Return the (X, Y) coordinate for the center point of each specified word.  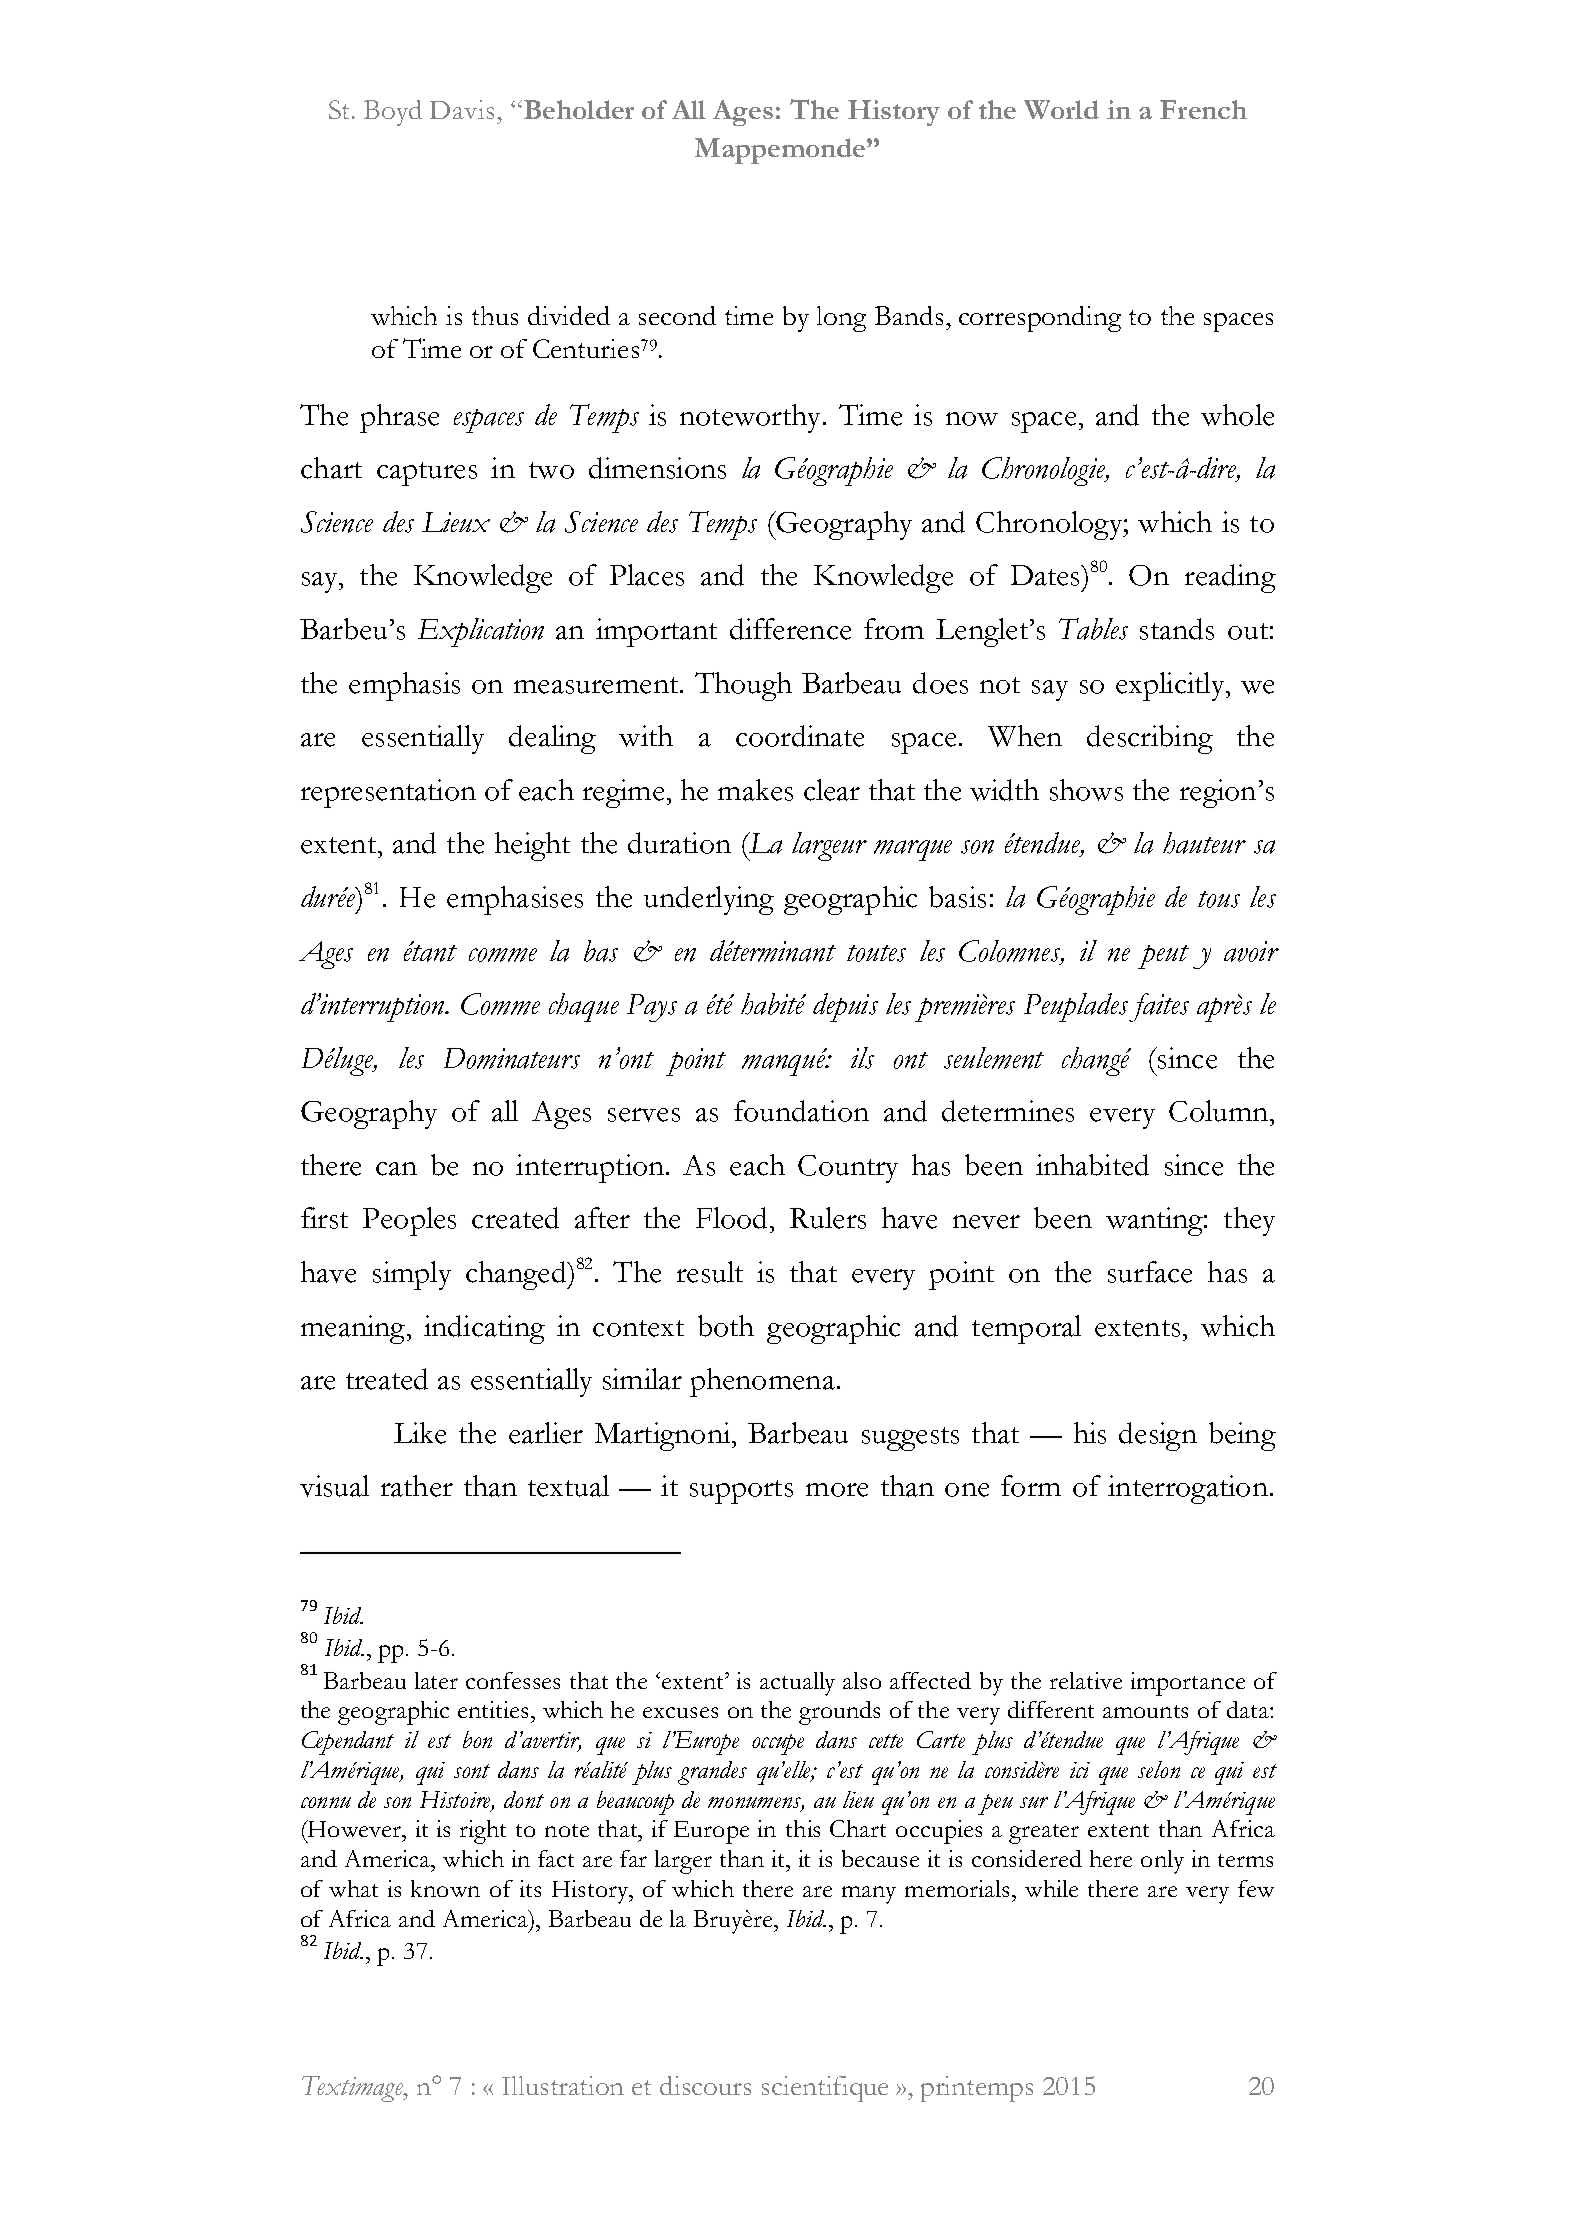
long (841, 319)
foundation (801, 1111)
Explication (481, 632)
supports (741, 1492)
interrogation (1188, 1489)
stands (1177, 629)
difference (790, 629)
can (396, 1169)
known (445, 1888)
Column (1218, 1111)
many (869, 1895)
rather (417, 1486)
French (1203, 109)
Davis (462, 109)
